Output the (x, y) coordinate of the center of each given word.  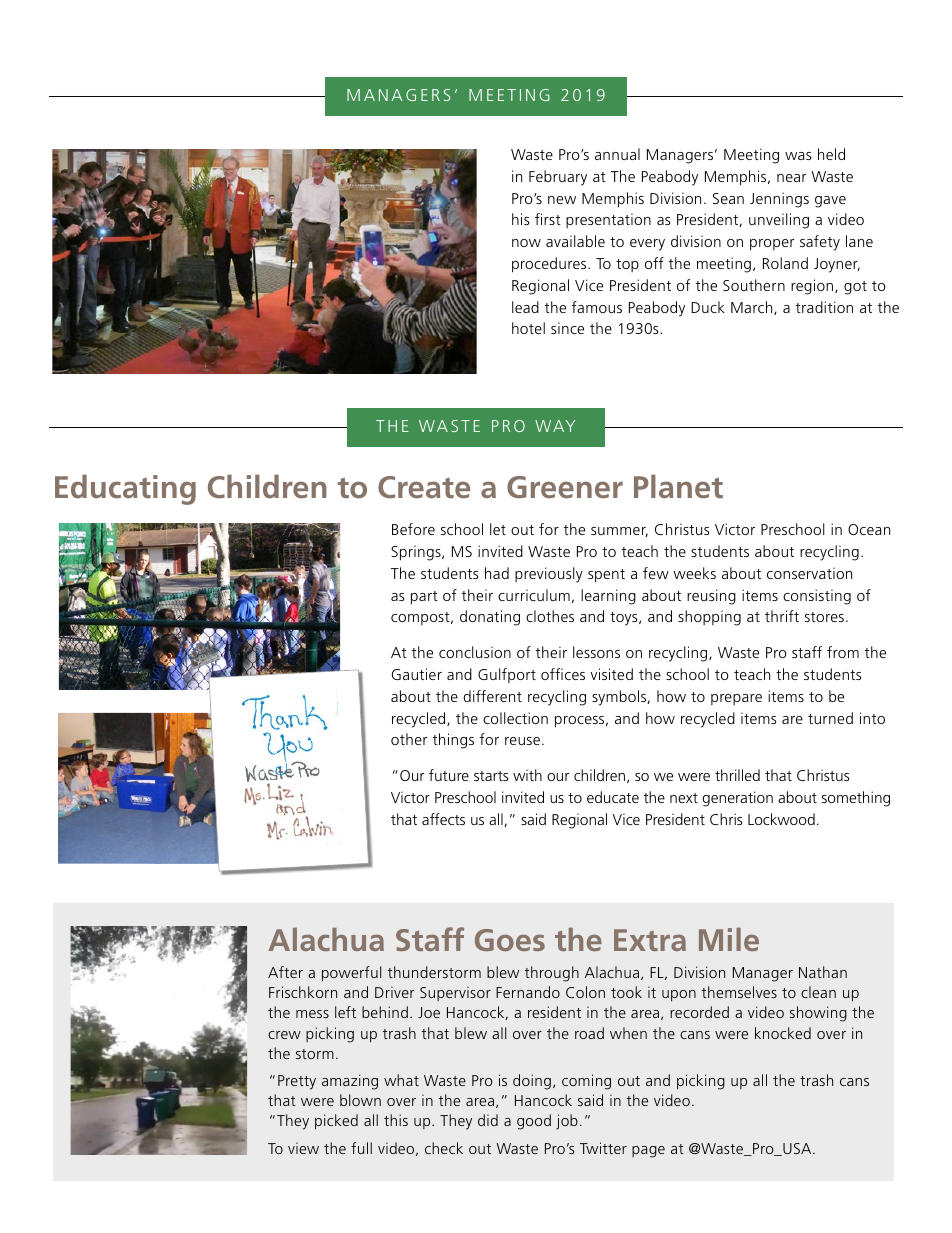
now (526, 243)
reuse (522, 741)
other (409, 739)
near (791, 178)
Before (413, 529)
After (285, 972)
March (753, 308)
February (558, 178)
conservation (809, 573)
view (303, 1148)
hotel (528, 328)
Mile (729, 939)
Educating (125, 489)
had (497, 573)
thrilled (737, 775)
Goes (510, 940)
